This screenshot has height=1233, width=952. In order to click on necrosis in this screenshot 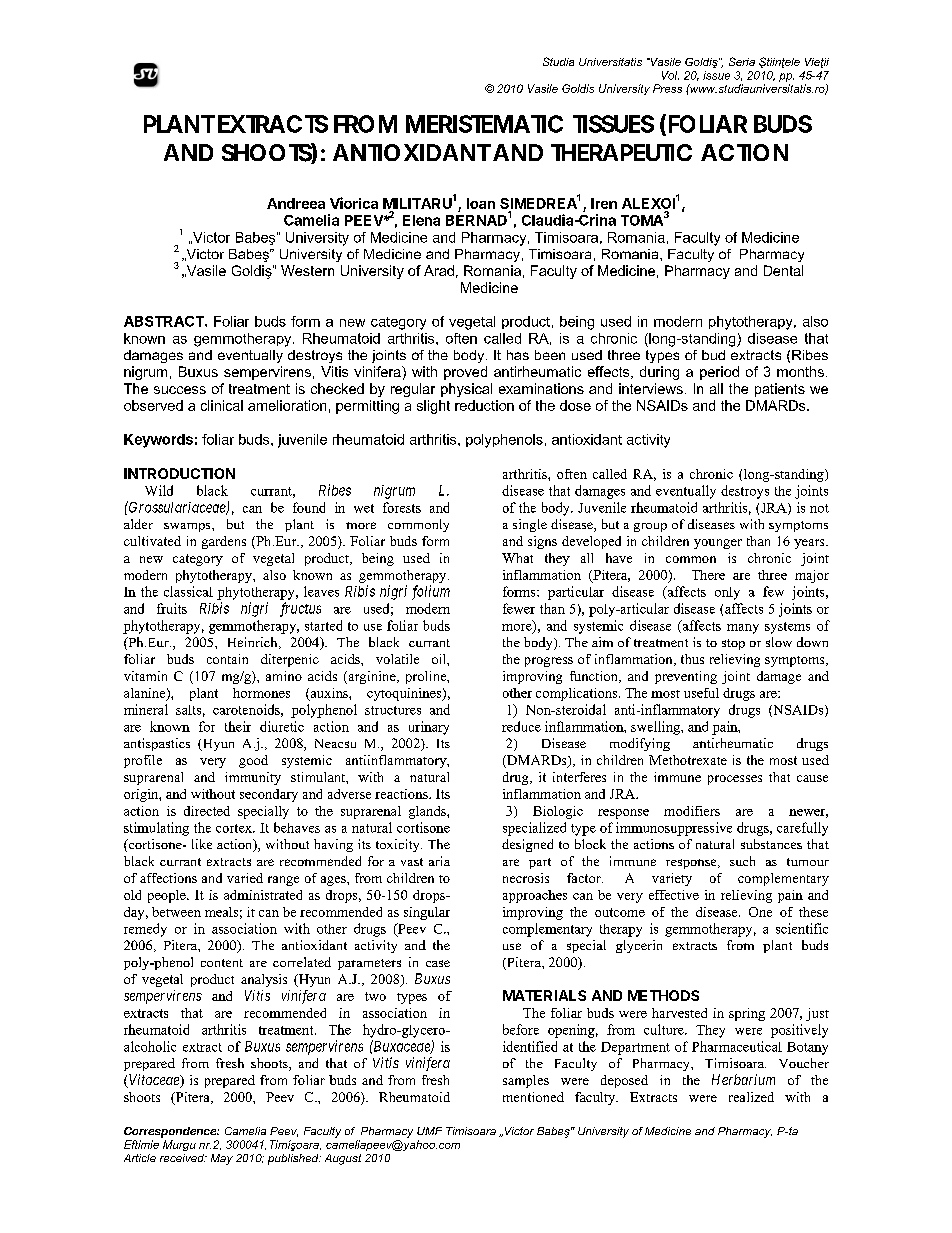, I will do `click(526, 878)`.
